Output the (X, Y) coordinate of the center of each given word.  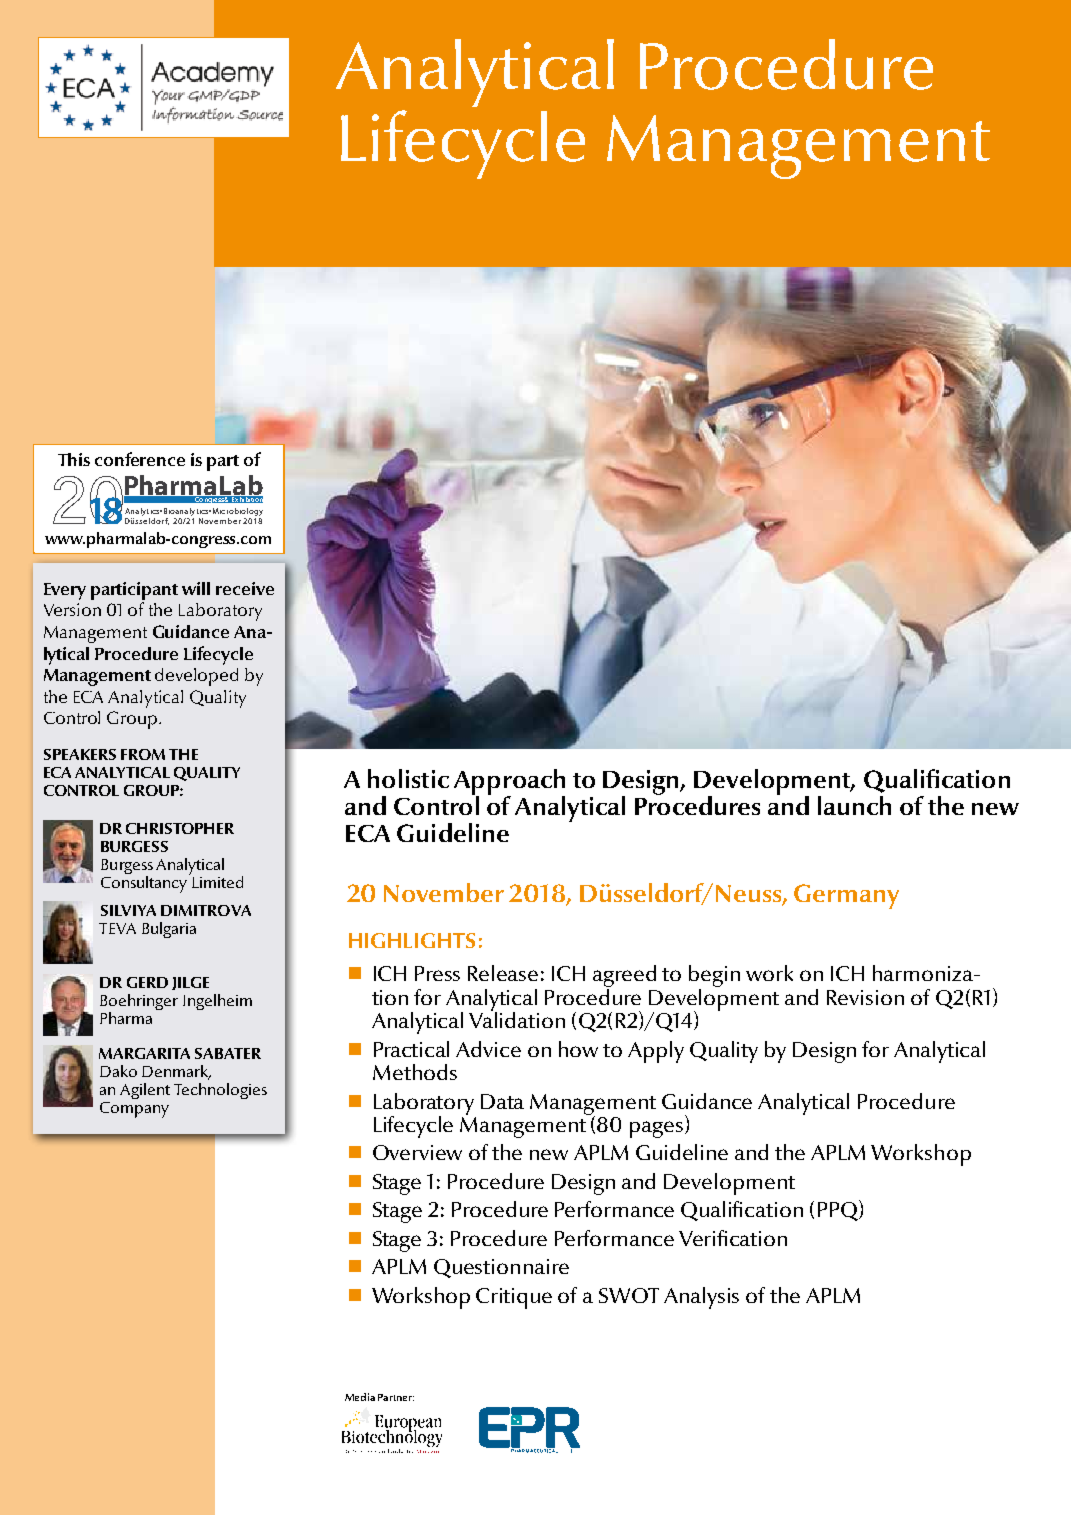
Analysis (701, 1298)
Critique (514, 1298)
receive (245, 588)
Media (360, 1397)
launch (854, 805)
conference (140, 459)
